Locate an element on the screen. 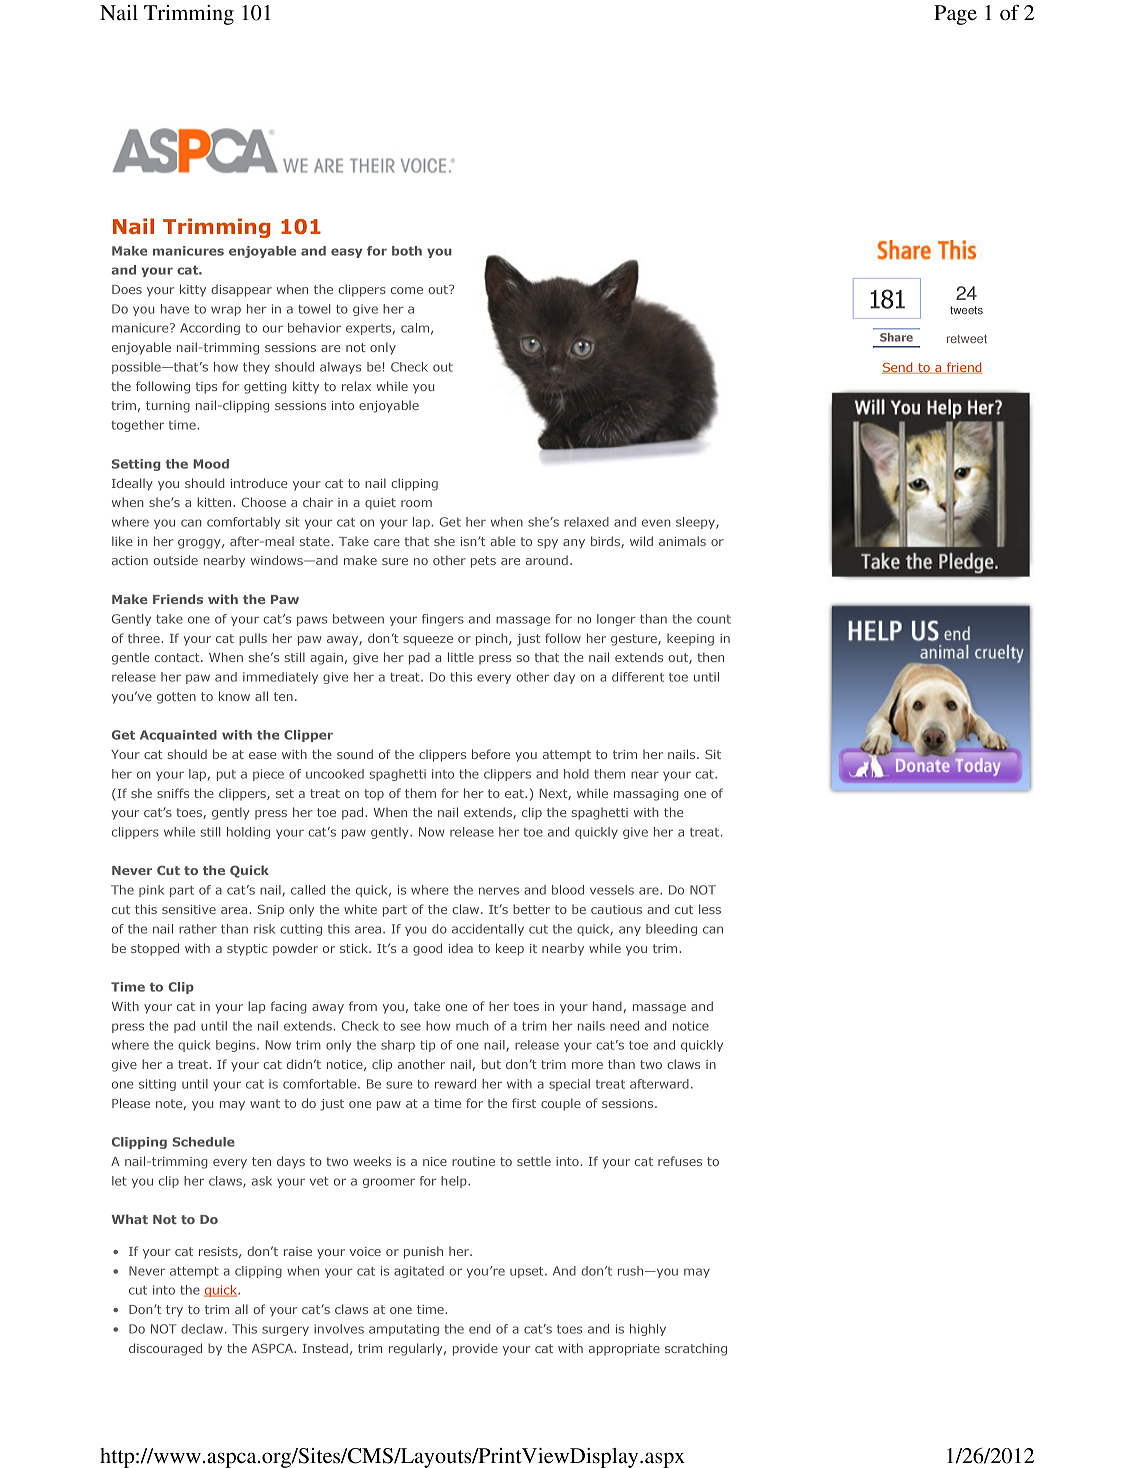  before is located at coordinates (491, 754).
